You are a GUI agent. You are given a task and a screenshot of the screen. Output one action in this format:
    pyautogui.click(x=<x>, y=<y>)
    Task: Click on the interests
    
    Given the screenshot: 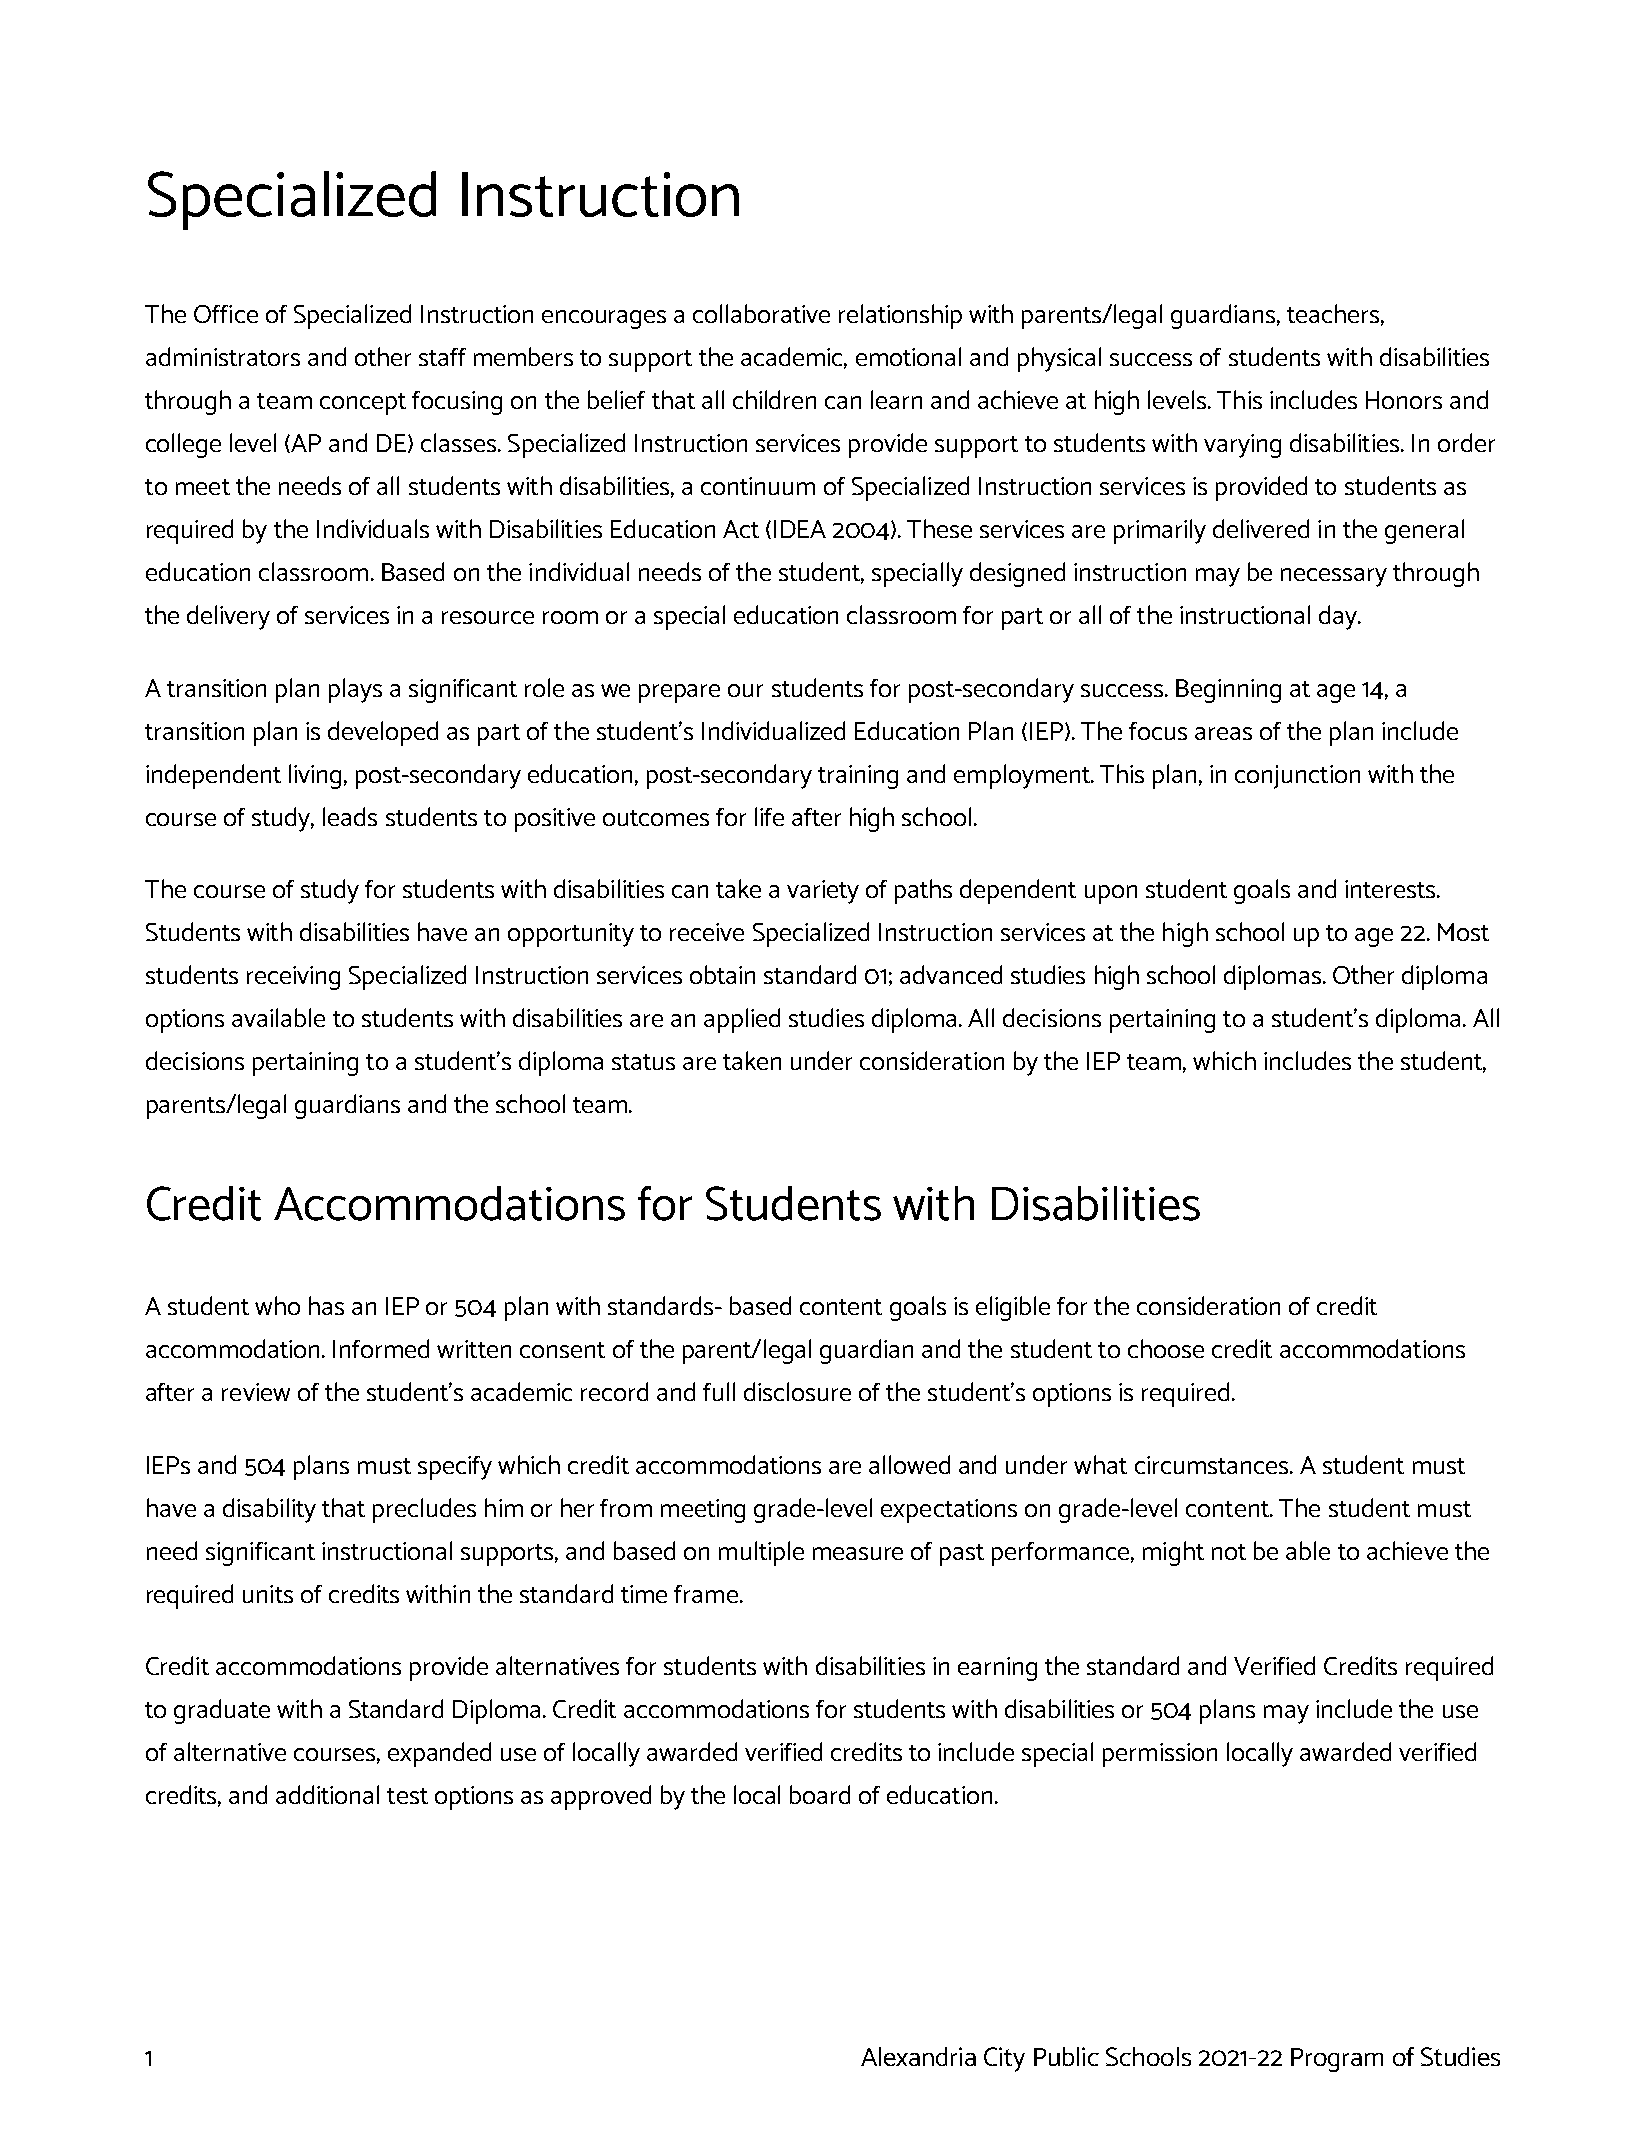 What is the action you would take?
    pyautogui.click(x=1391, y=889)
